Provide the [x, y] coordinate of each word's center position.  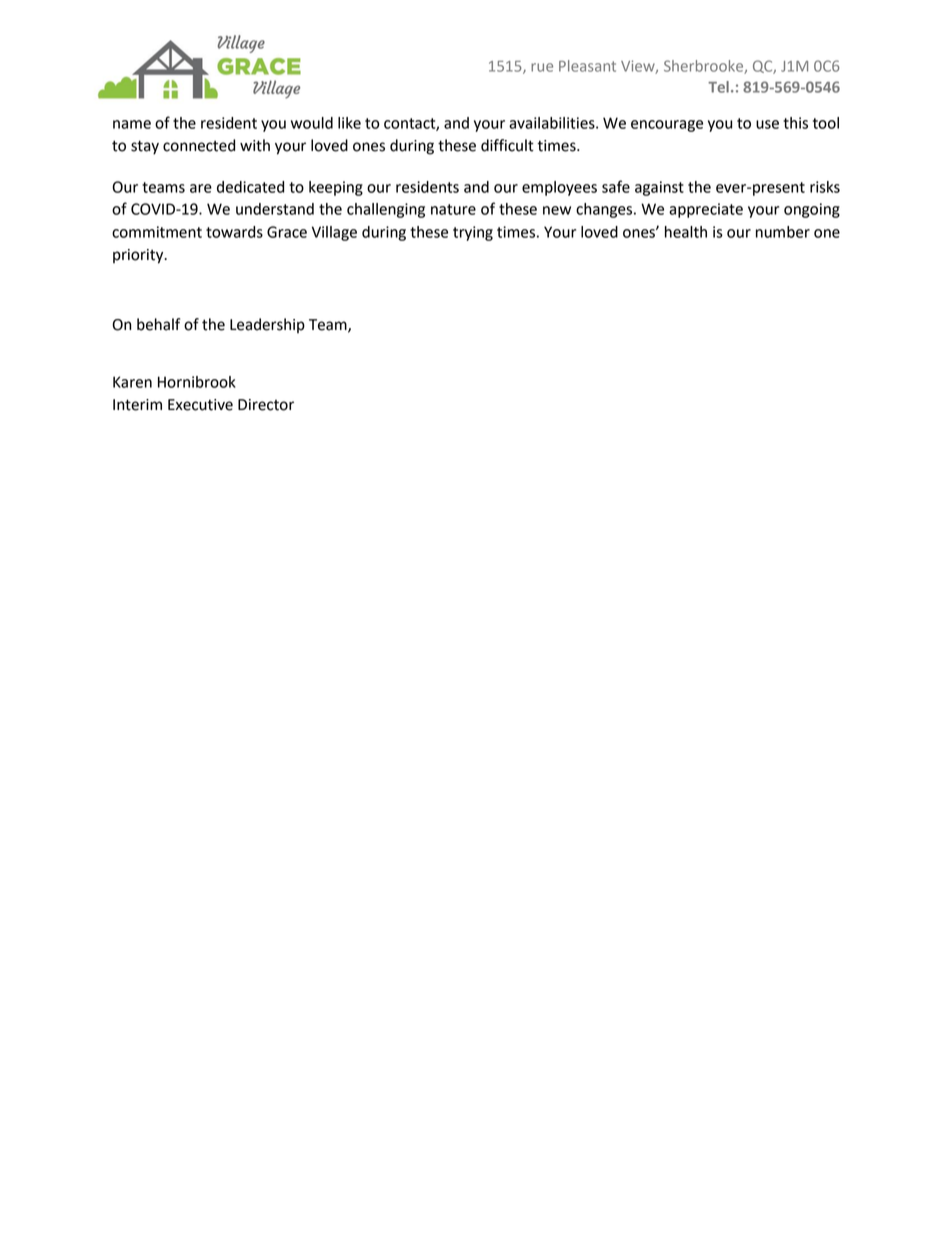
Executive [200, 405]
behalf [158, 324]
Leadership [267, 325]
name [132, 124]
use [767, 124]
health [686, 232]
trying [473, 233]
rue [542, 67]
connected [199, 145]
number [783, 232]
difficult [507, 145]
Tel [718, 87]
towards [234, 232]
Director [266, 405]
